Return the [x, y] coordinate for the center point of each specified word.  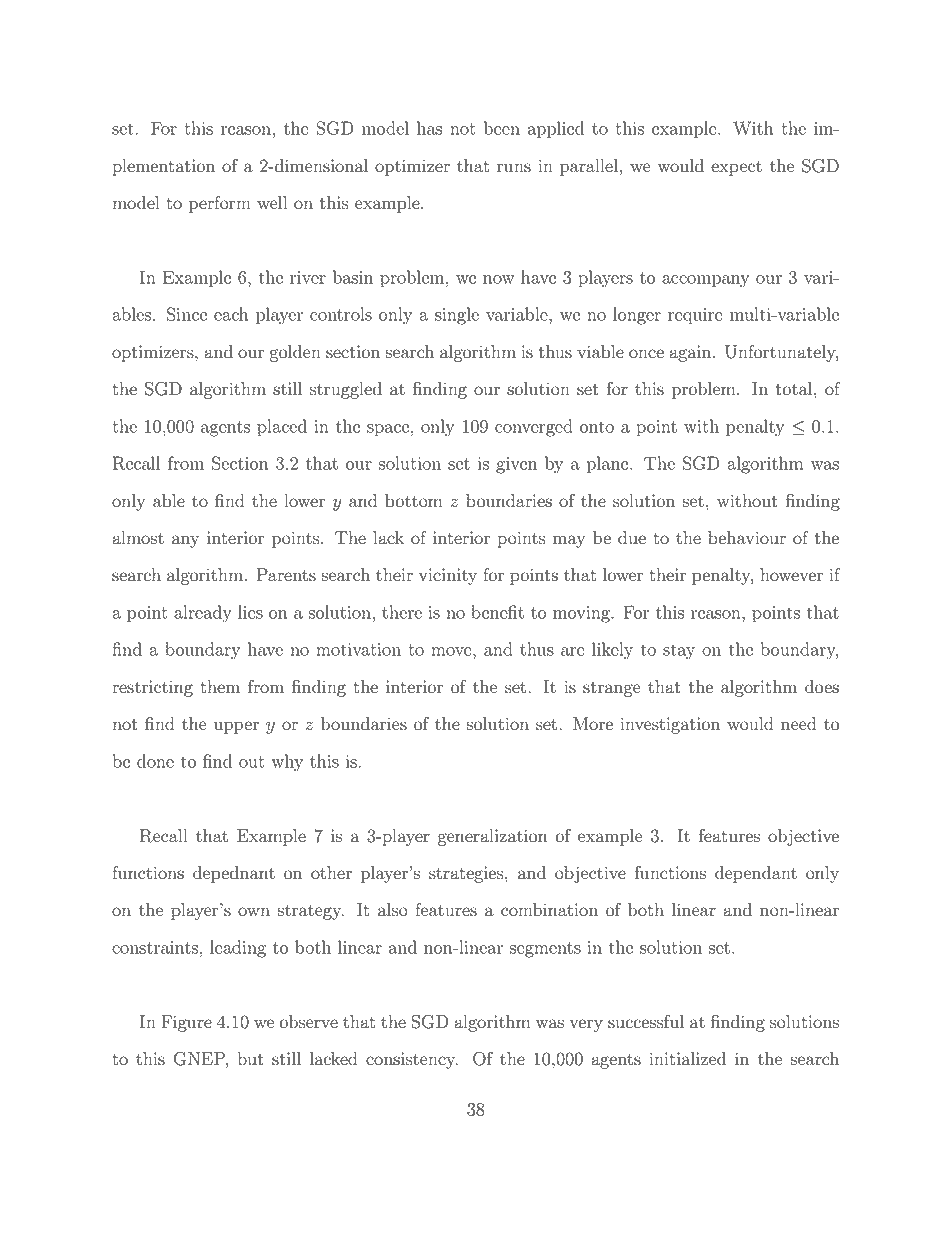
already [203, 614]
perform [220, 204]
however [791, 575]
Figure [186, 1023]
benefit [497, 612]
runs [514, 168]
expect [736, 168]
